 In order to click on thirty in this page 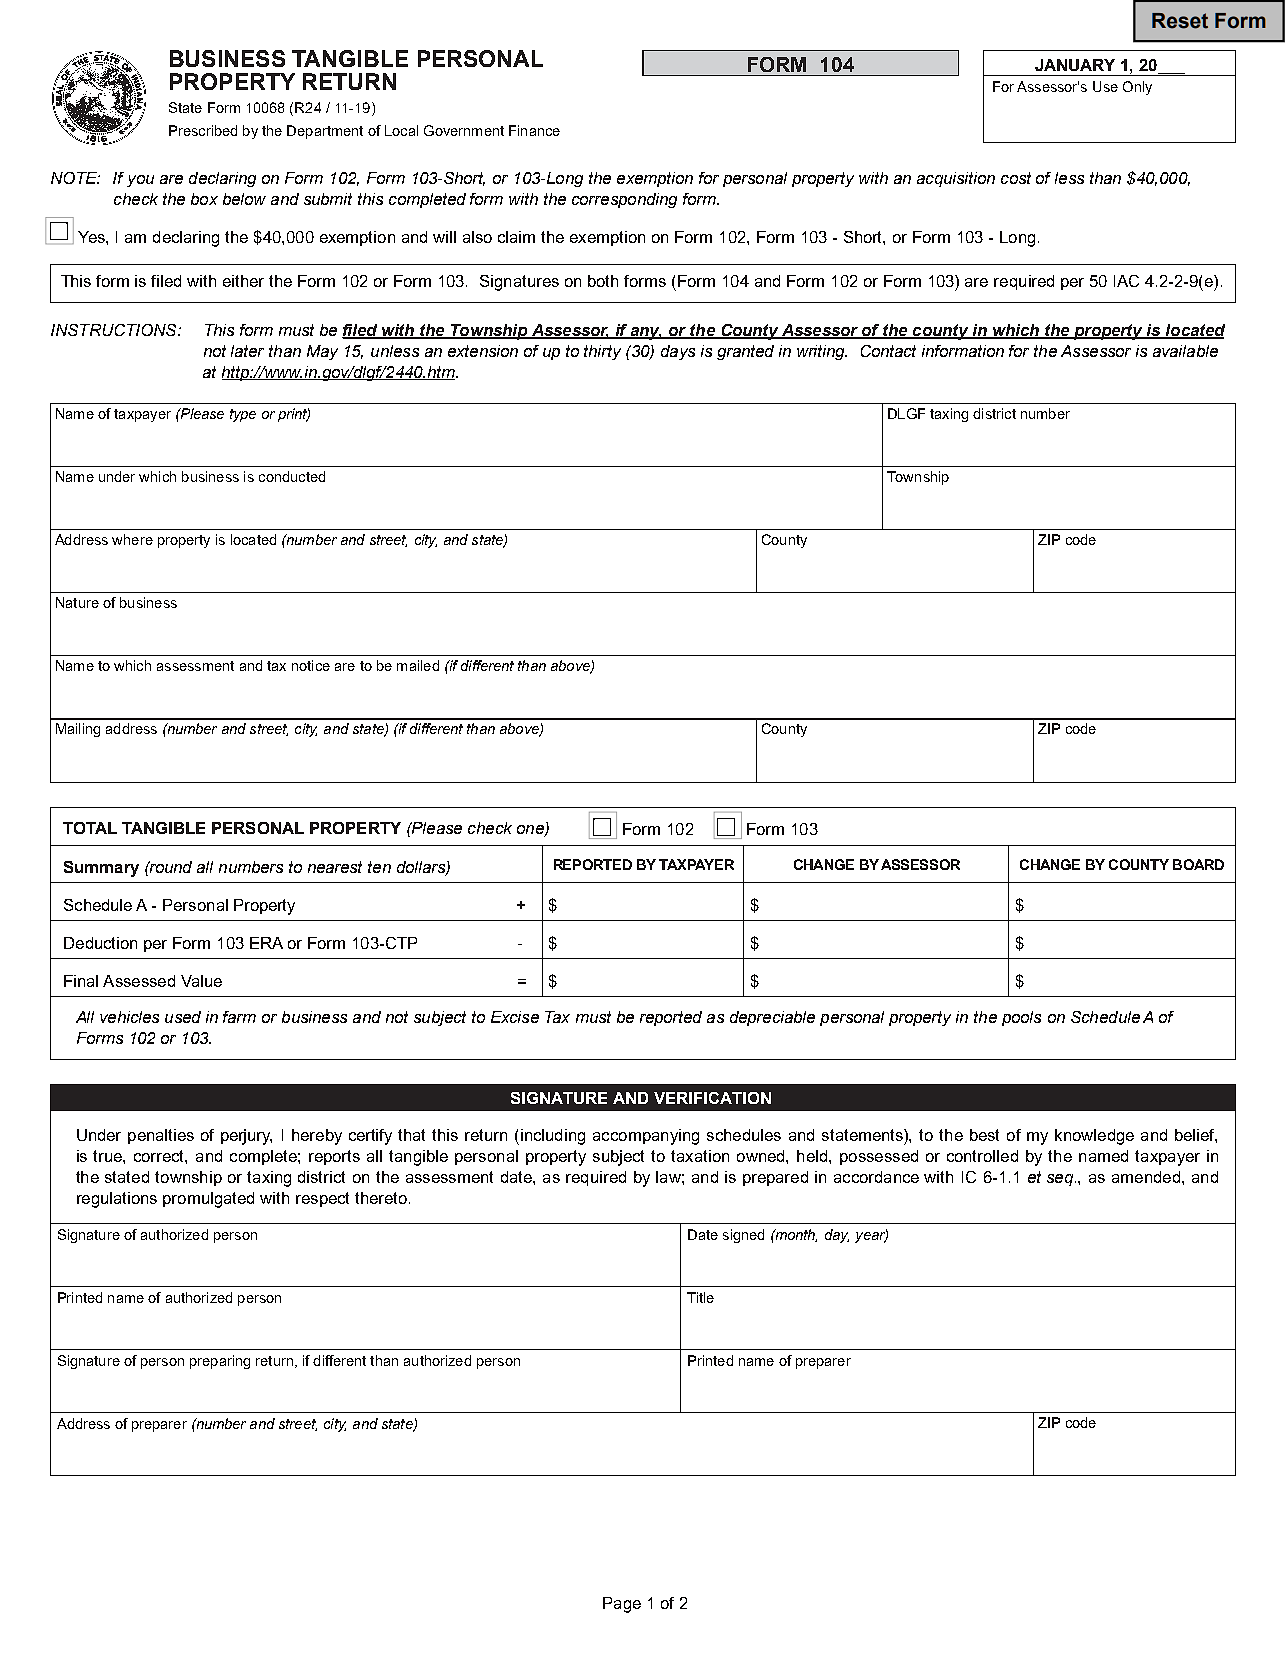, I will do `click(602, 352)`.
